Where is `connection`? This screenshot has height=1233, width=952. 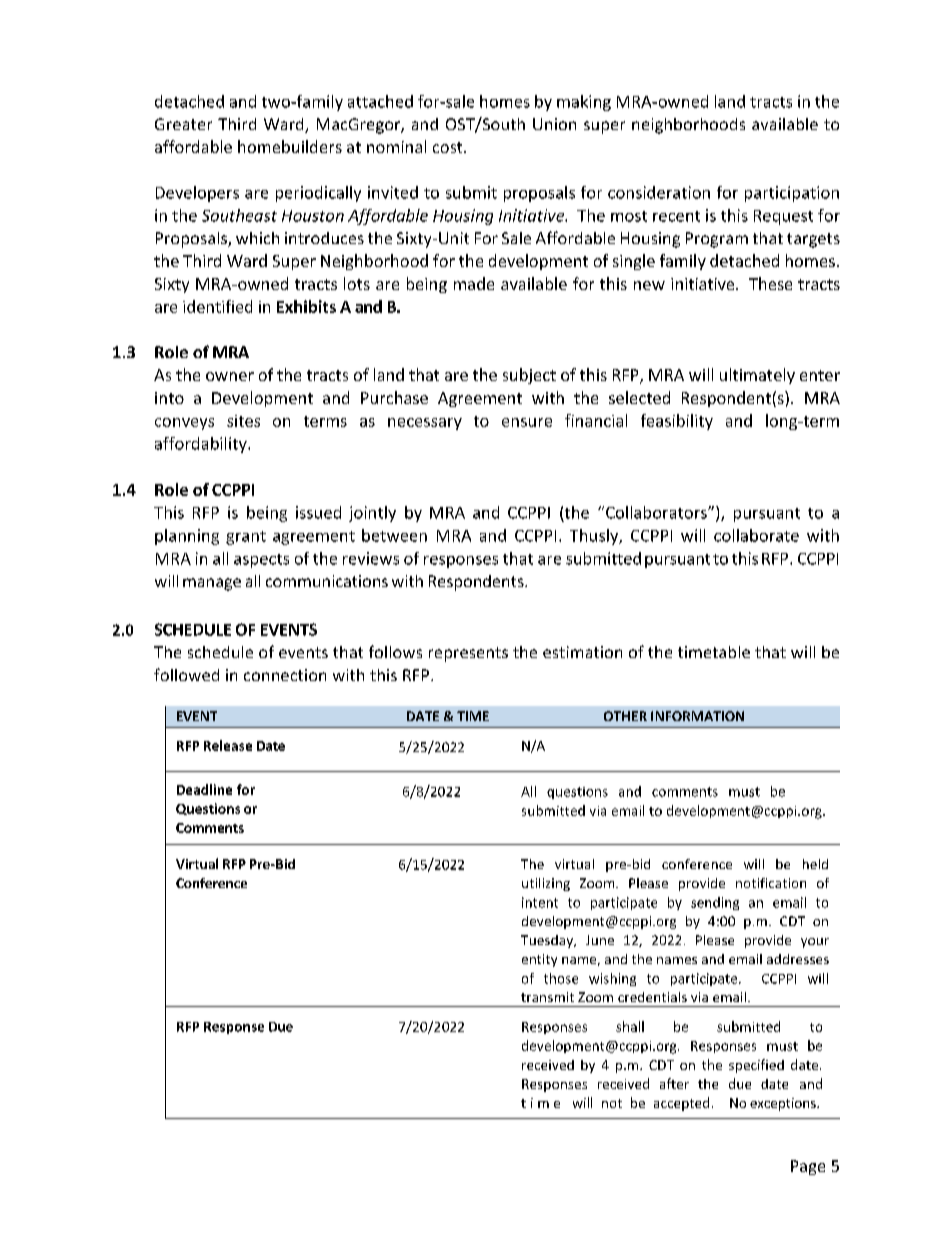 connection is located at coordinates (285, 675).
